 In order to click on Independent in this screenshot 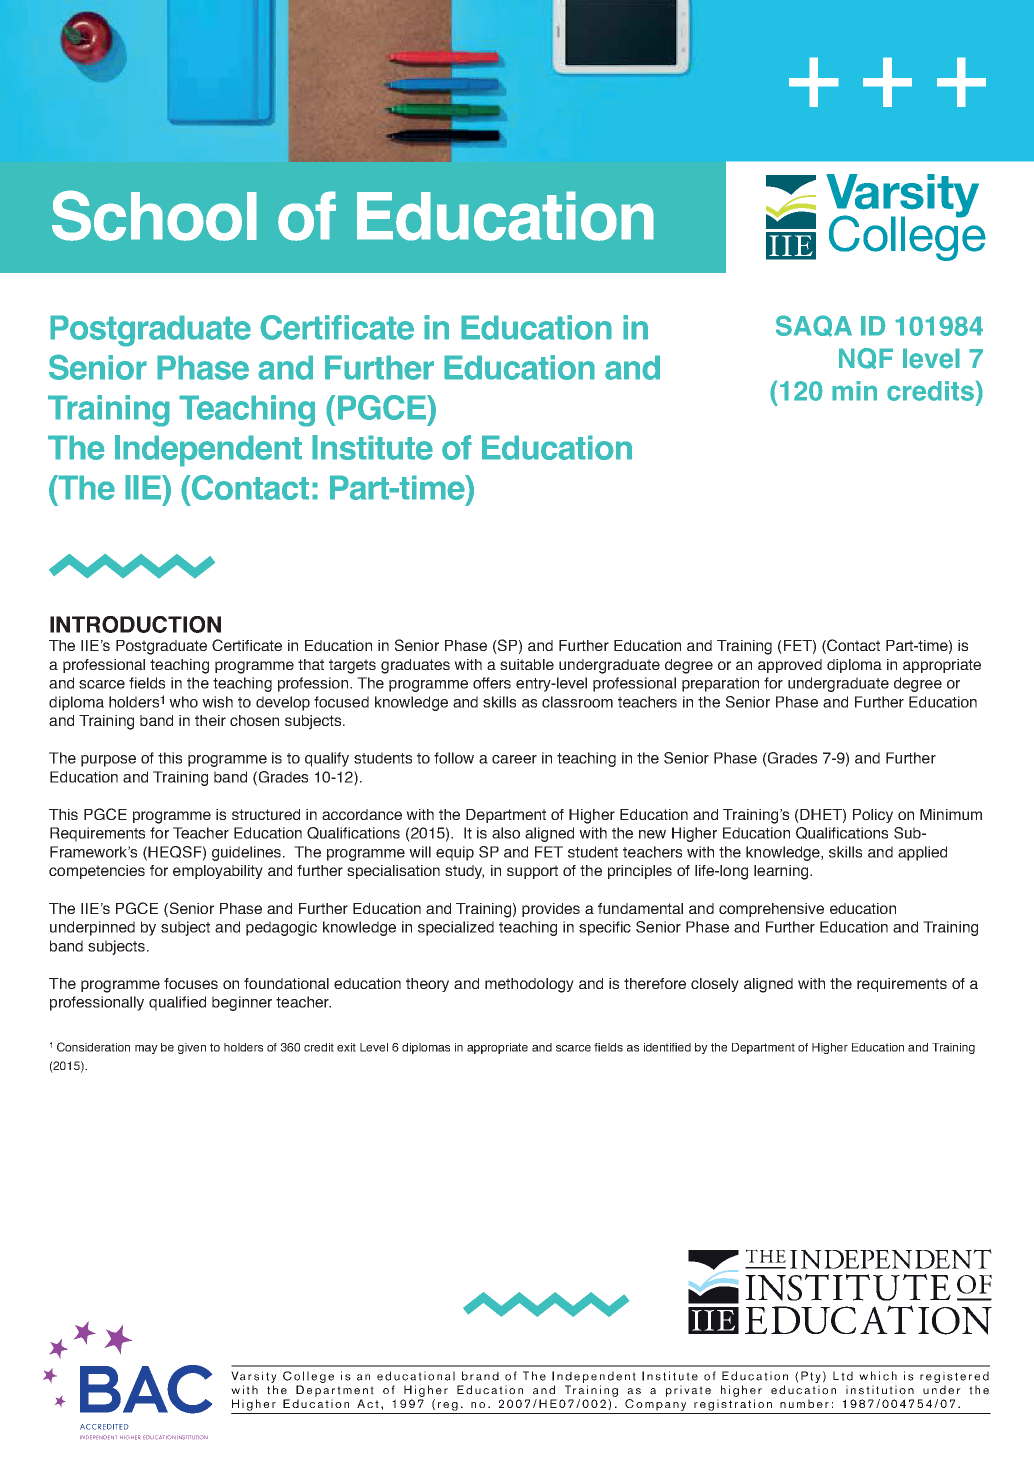, I will do `click(208, 451)`.
